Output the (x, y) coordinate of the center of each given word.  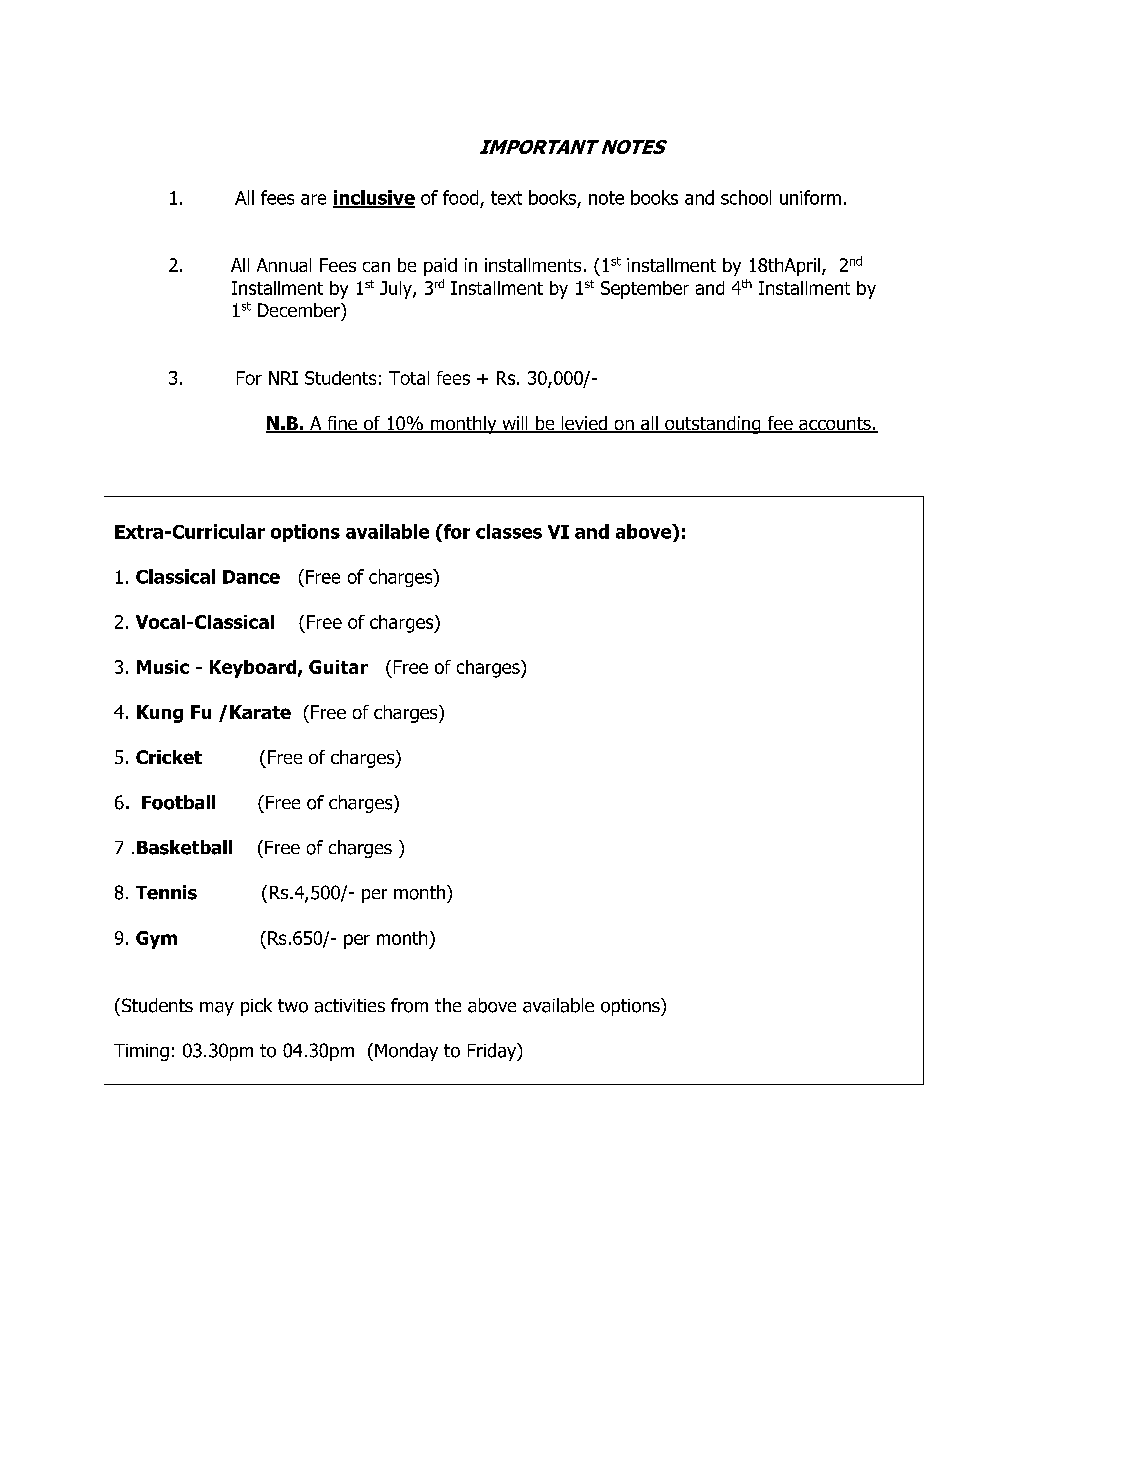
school (746, 197)
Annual (284, 265)
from (409, 1005)
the (448, 1005)
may (217, 1009)
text (506, 198)
